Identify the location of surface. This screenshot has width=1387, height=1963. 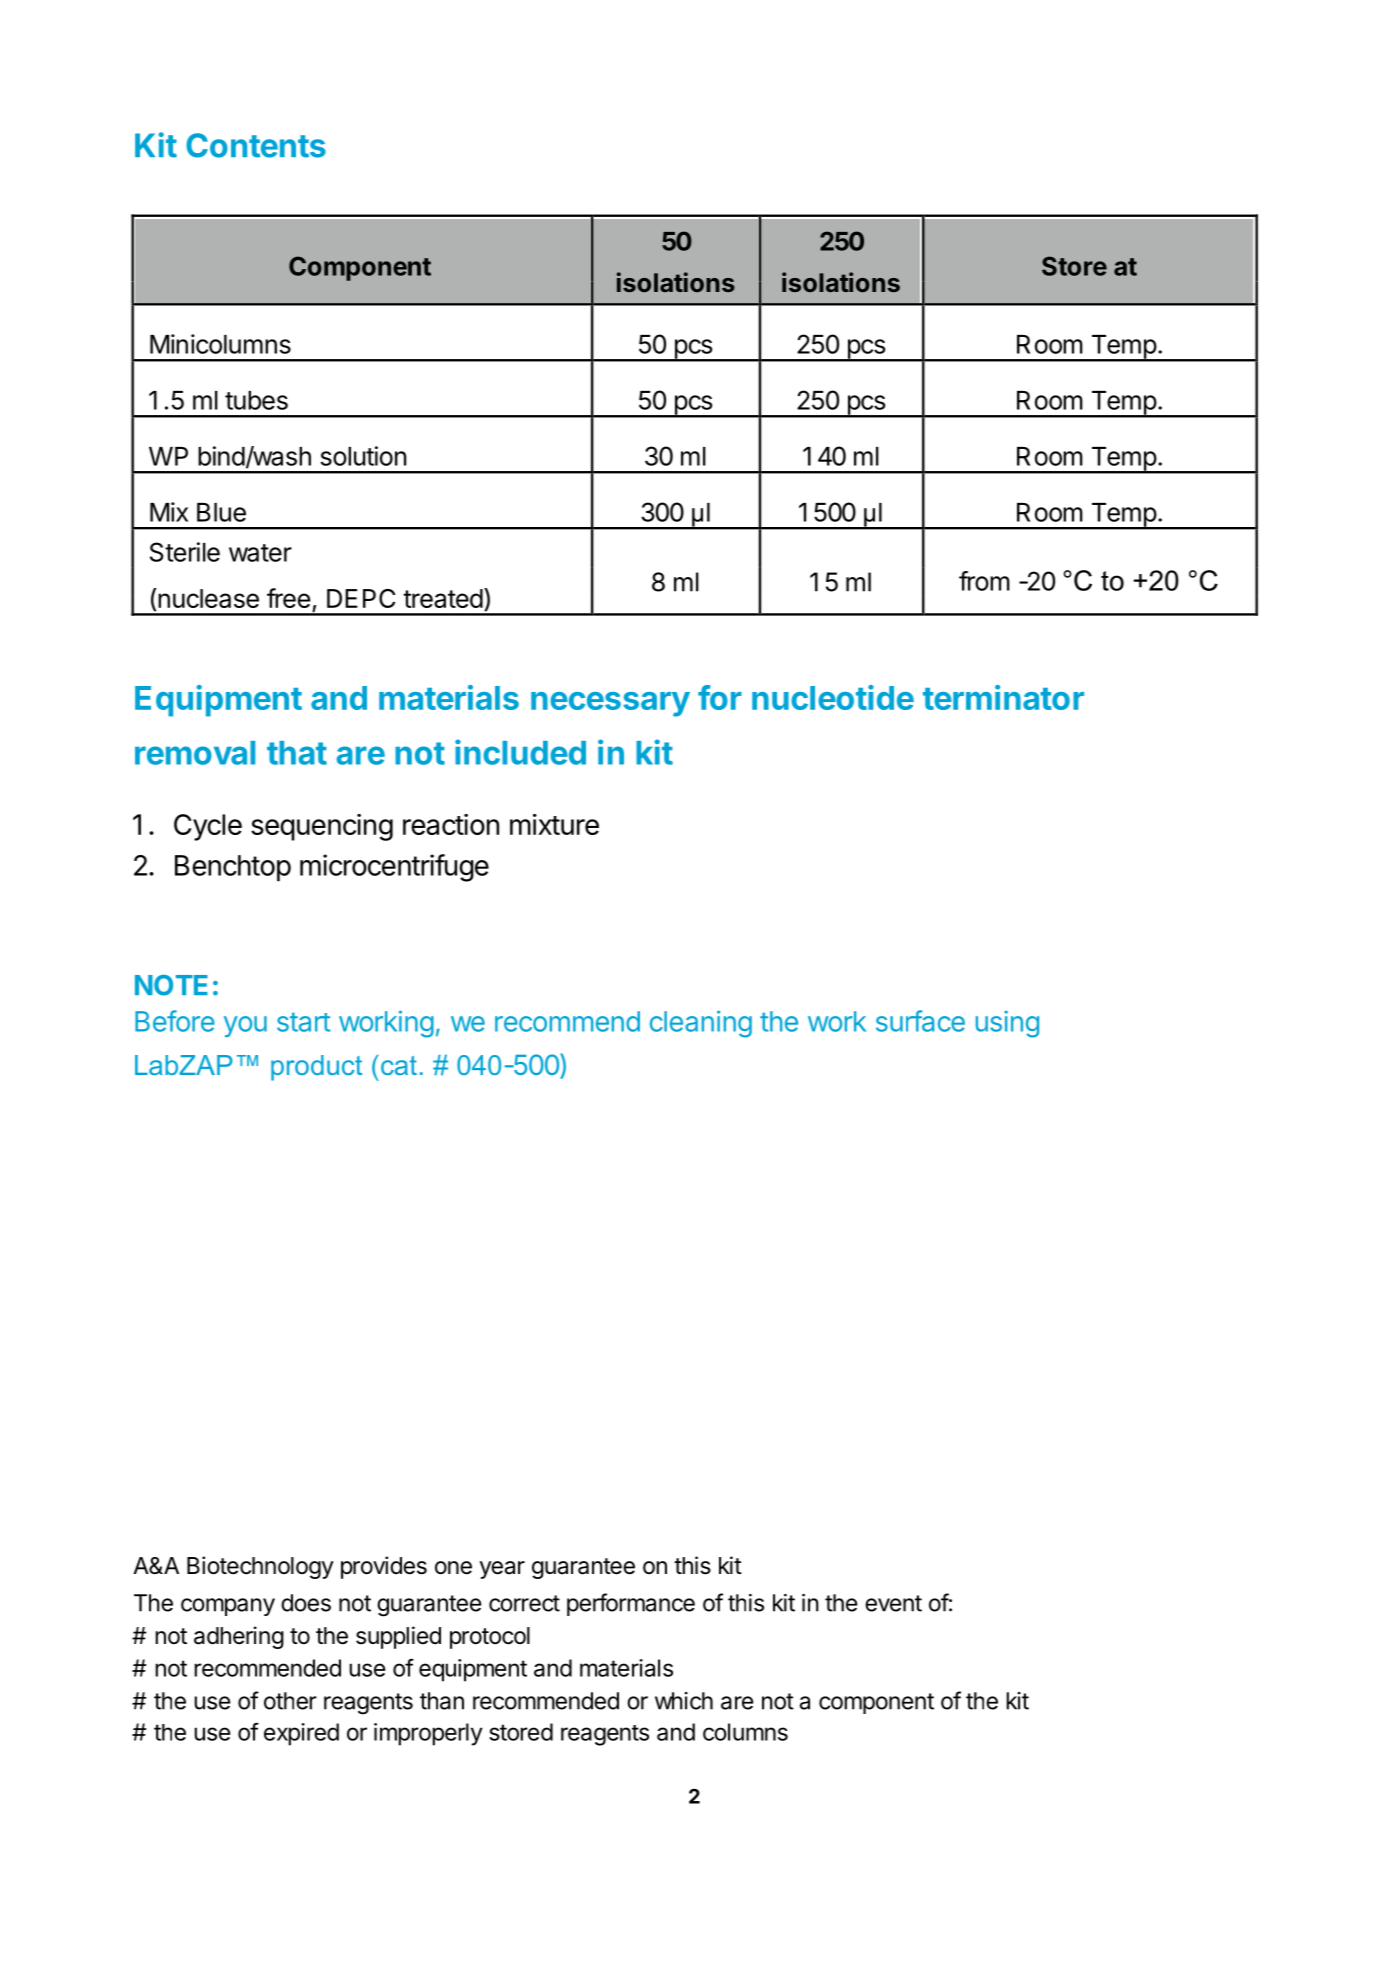
(920, 1021).
